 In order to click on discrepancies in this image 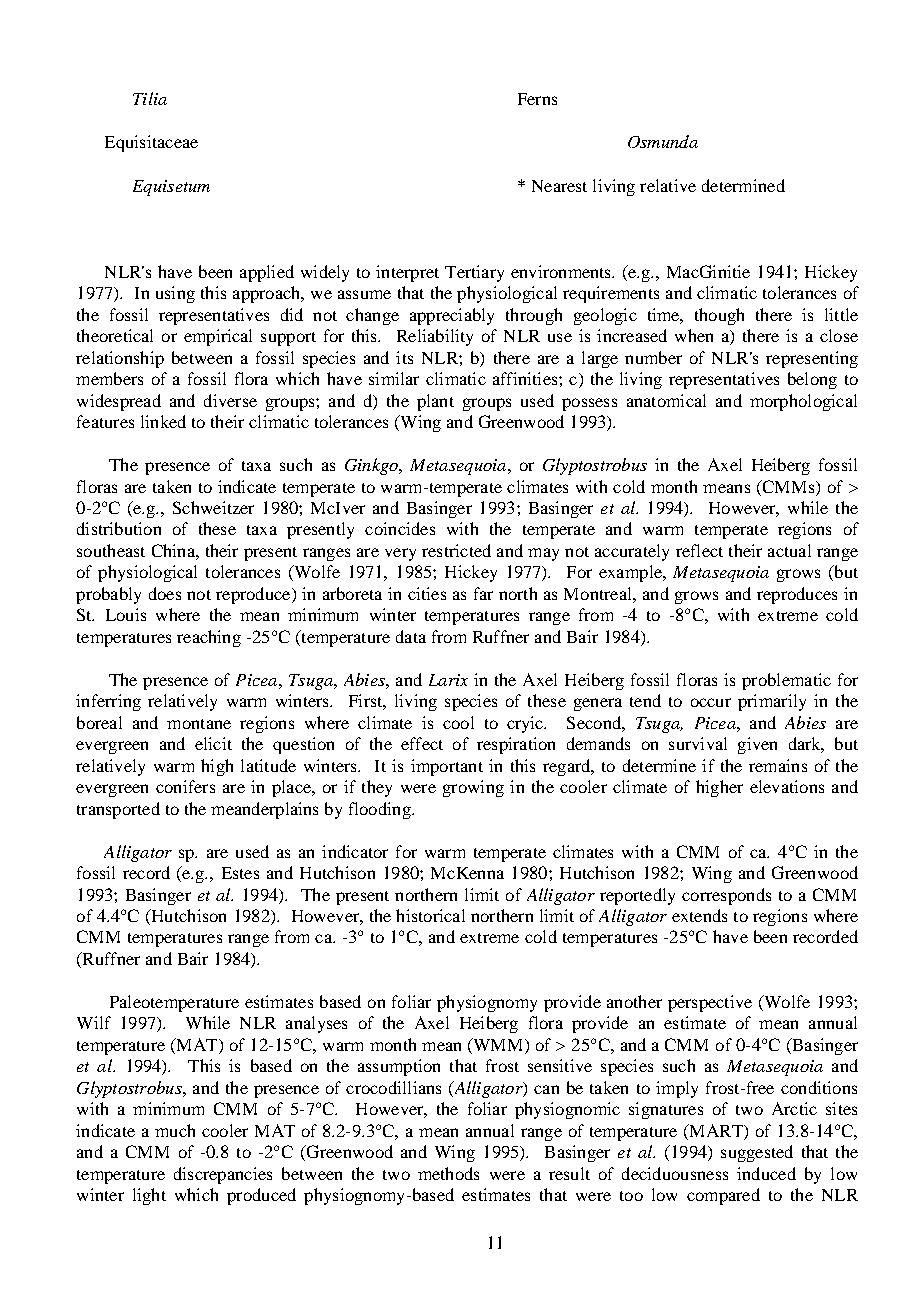, I will do `click(223, 1175)`.
